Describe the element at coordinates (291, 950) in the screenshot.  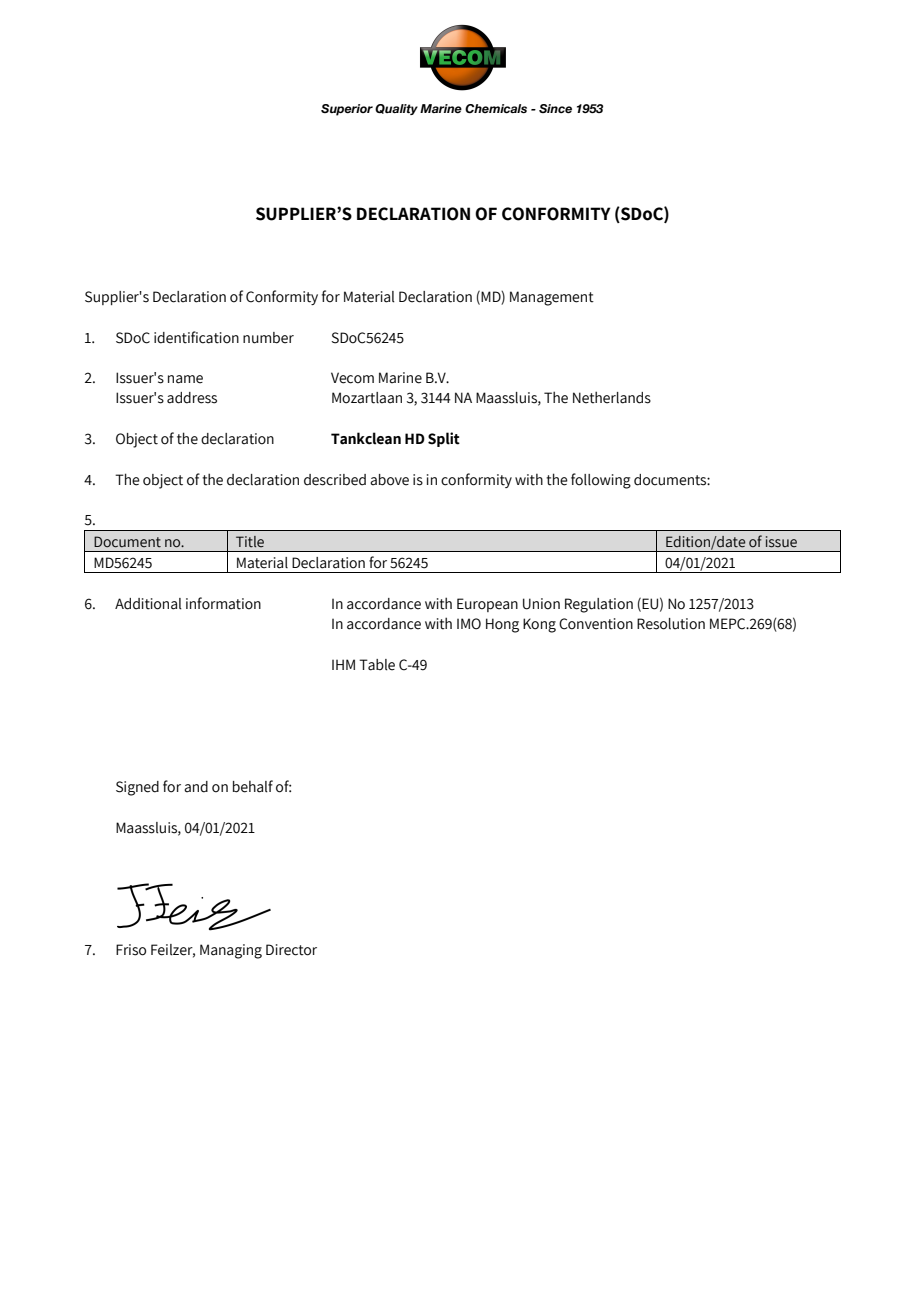
I see `Director` at that location.
